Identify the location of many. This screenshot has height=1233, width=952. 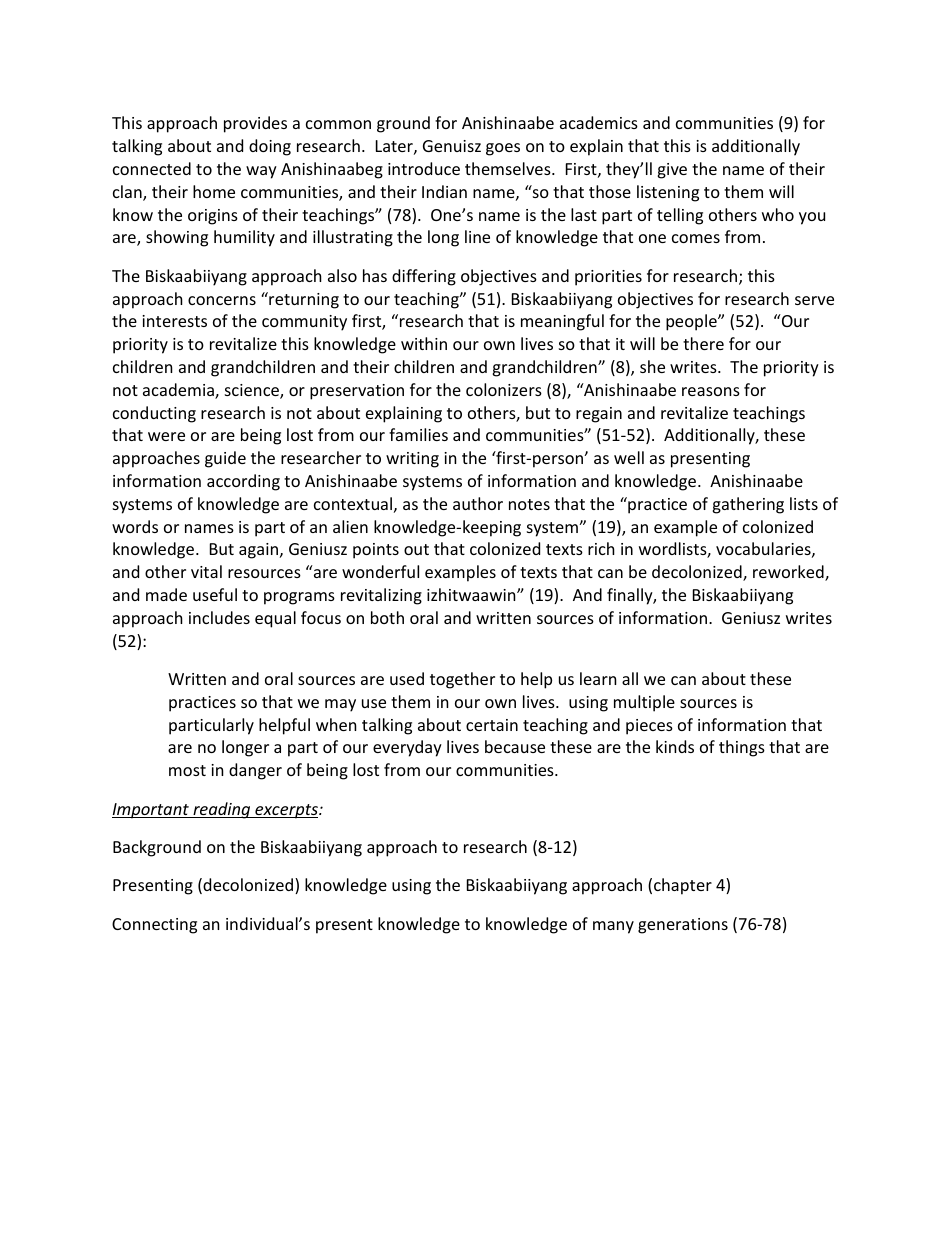
(613, 927).
